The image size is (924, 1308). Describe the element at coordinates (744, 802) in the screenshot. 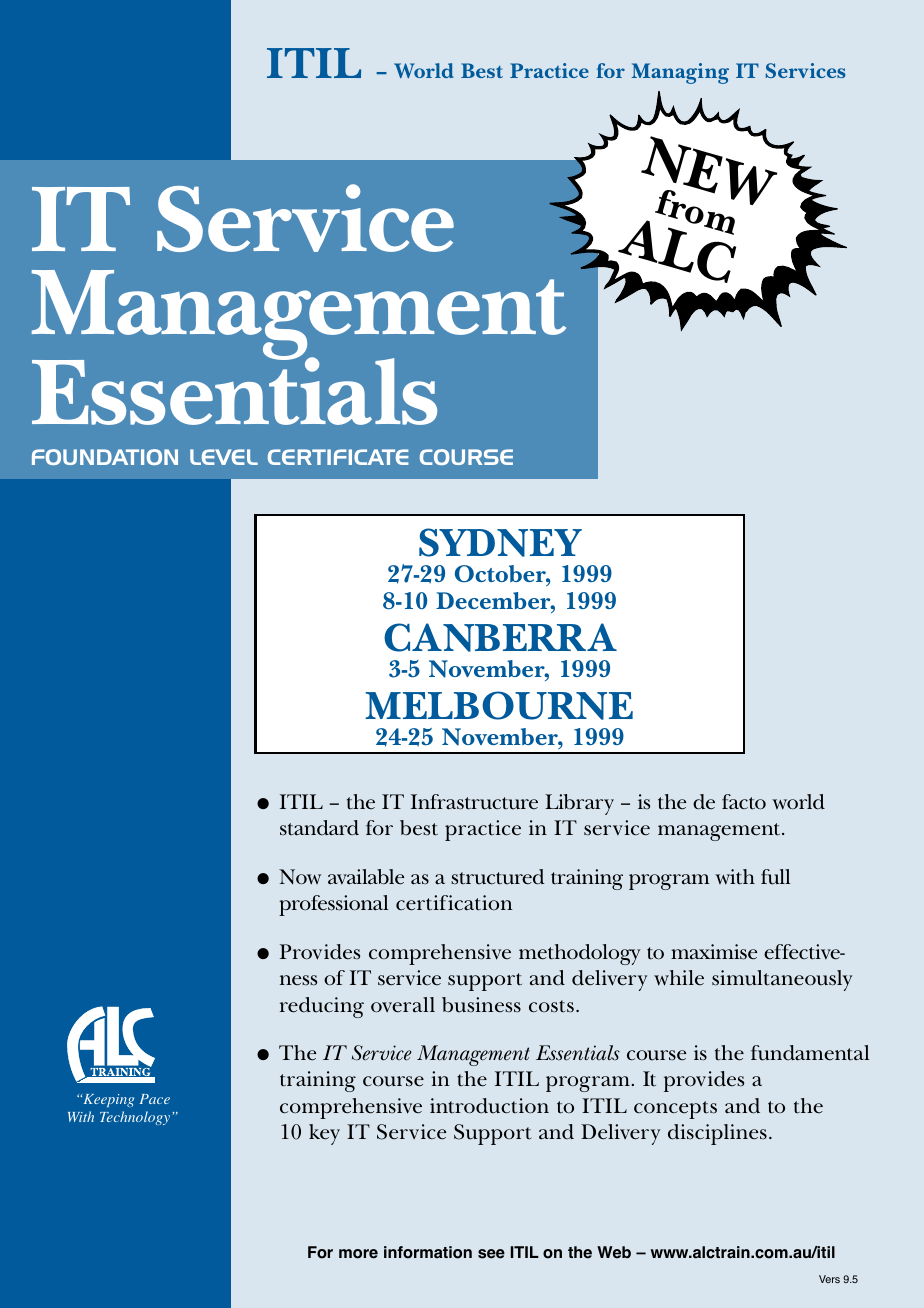

I see `facto` at that location.
